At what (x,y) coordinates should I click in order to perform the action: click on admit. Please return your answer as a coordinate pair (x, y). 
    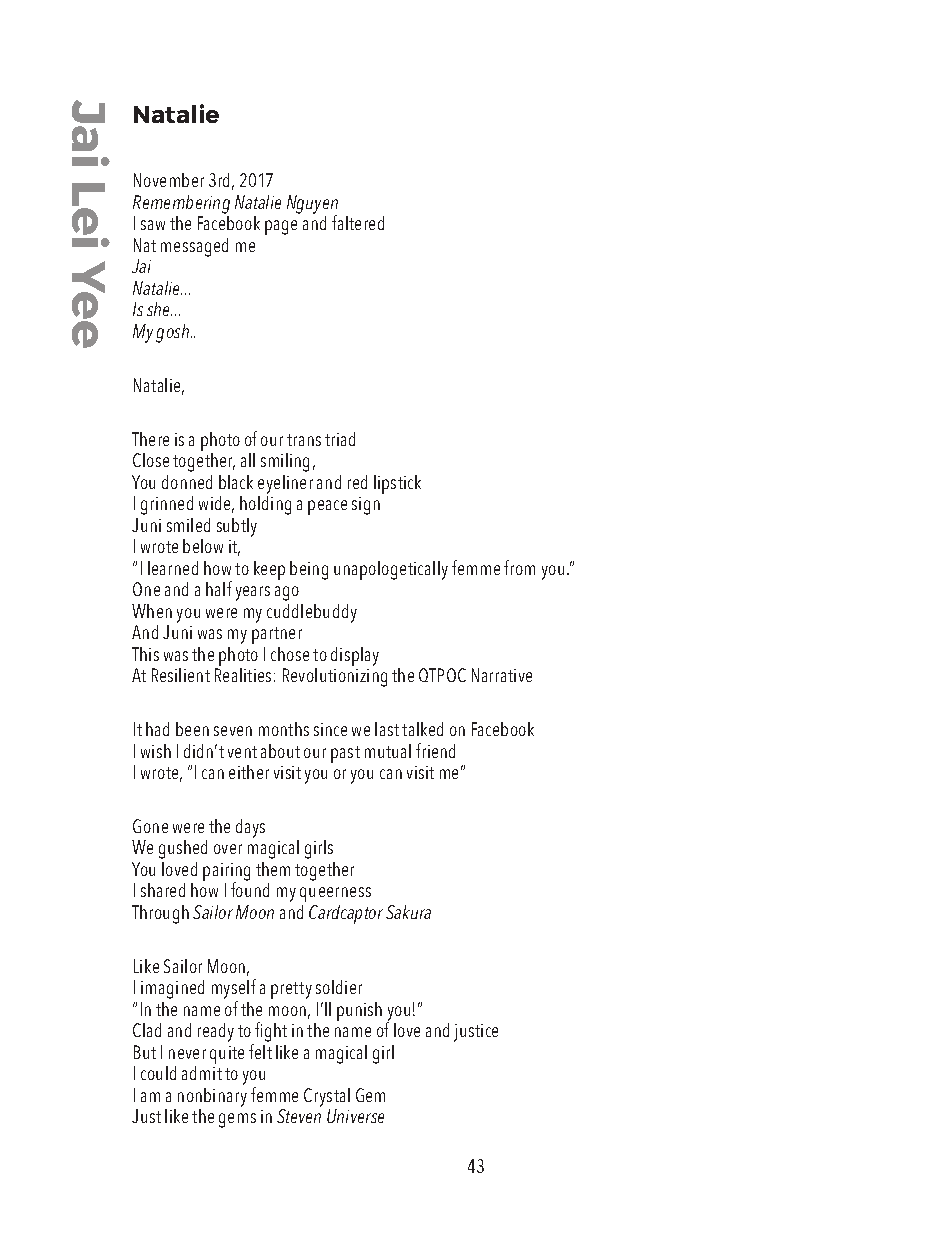
    Looking at the image, I should click on (202, 1073).
